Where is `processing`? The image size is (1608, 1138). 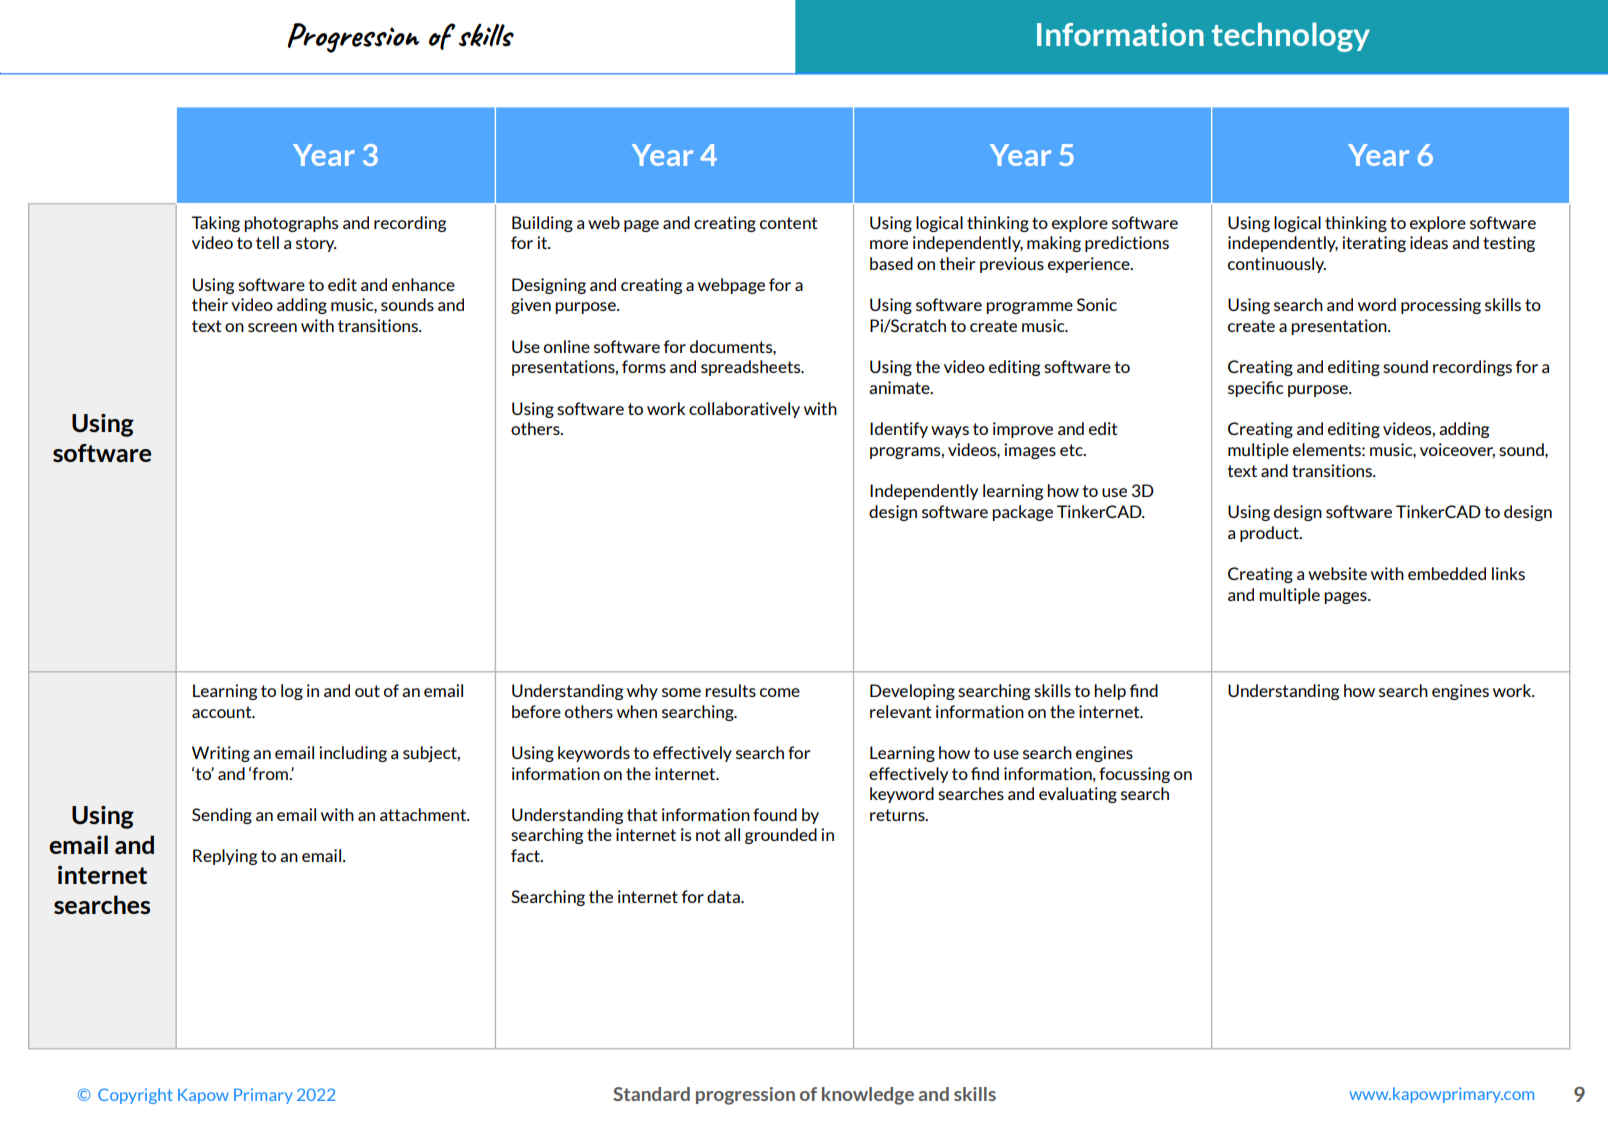 processing is located at coordinates (1441, 306).
